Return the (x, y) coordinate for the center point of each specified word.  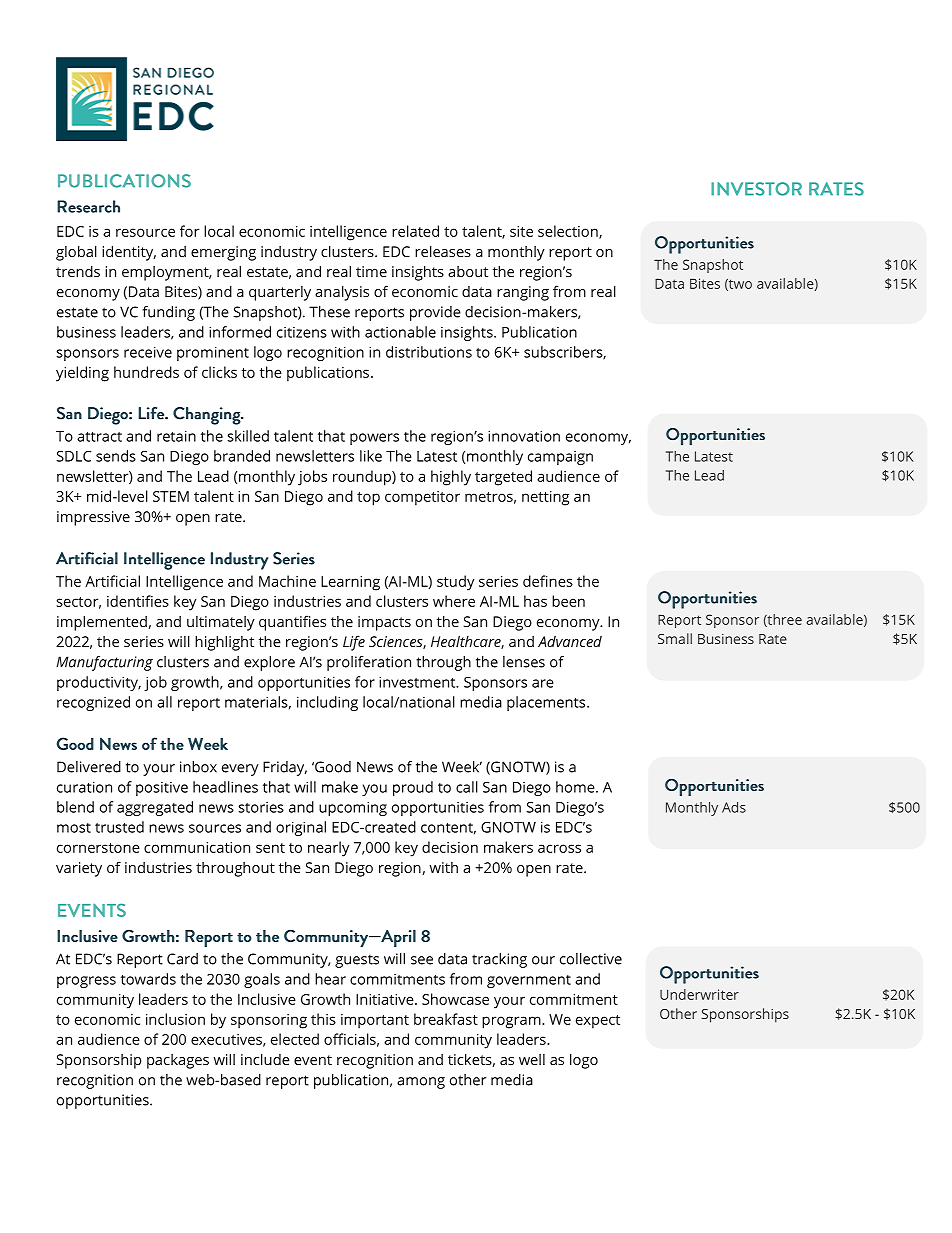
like (371, 456)
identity (129, 253)
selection (569, 232)
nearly (328, 849)
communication (197, 847)
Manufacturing (104, 663)
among (421, 1083)
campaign (560, 458)
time (371, 271)
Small (675, 638)
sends (116, 456)
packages (178, 1061)
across (559, 848)
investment (418, 682)
